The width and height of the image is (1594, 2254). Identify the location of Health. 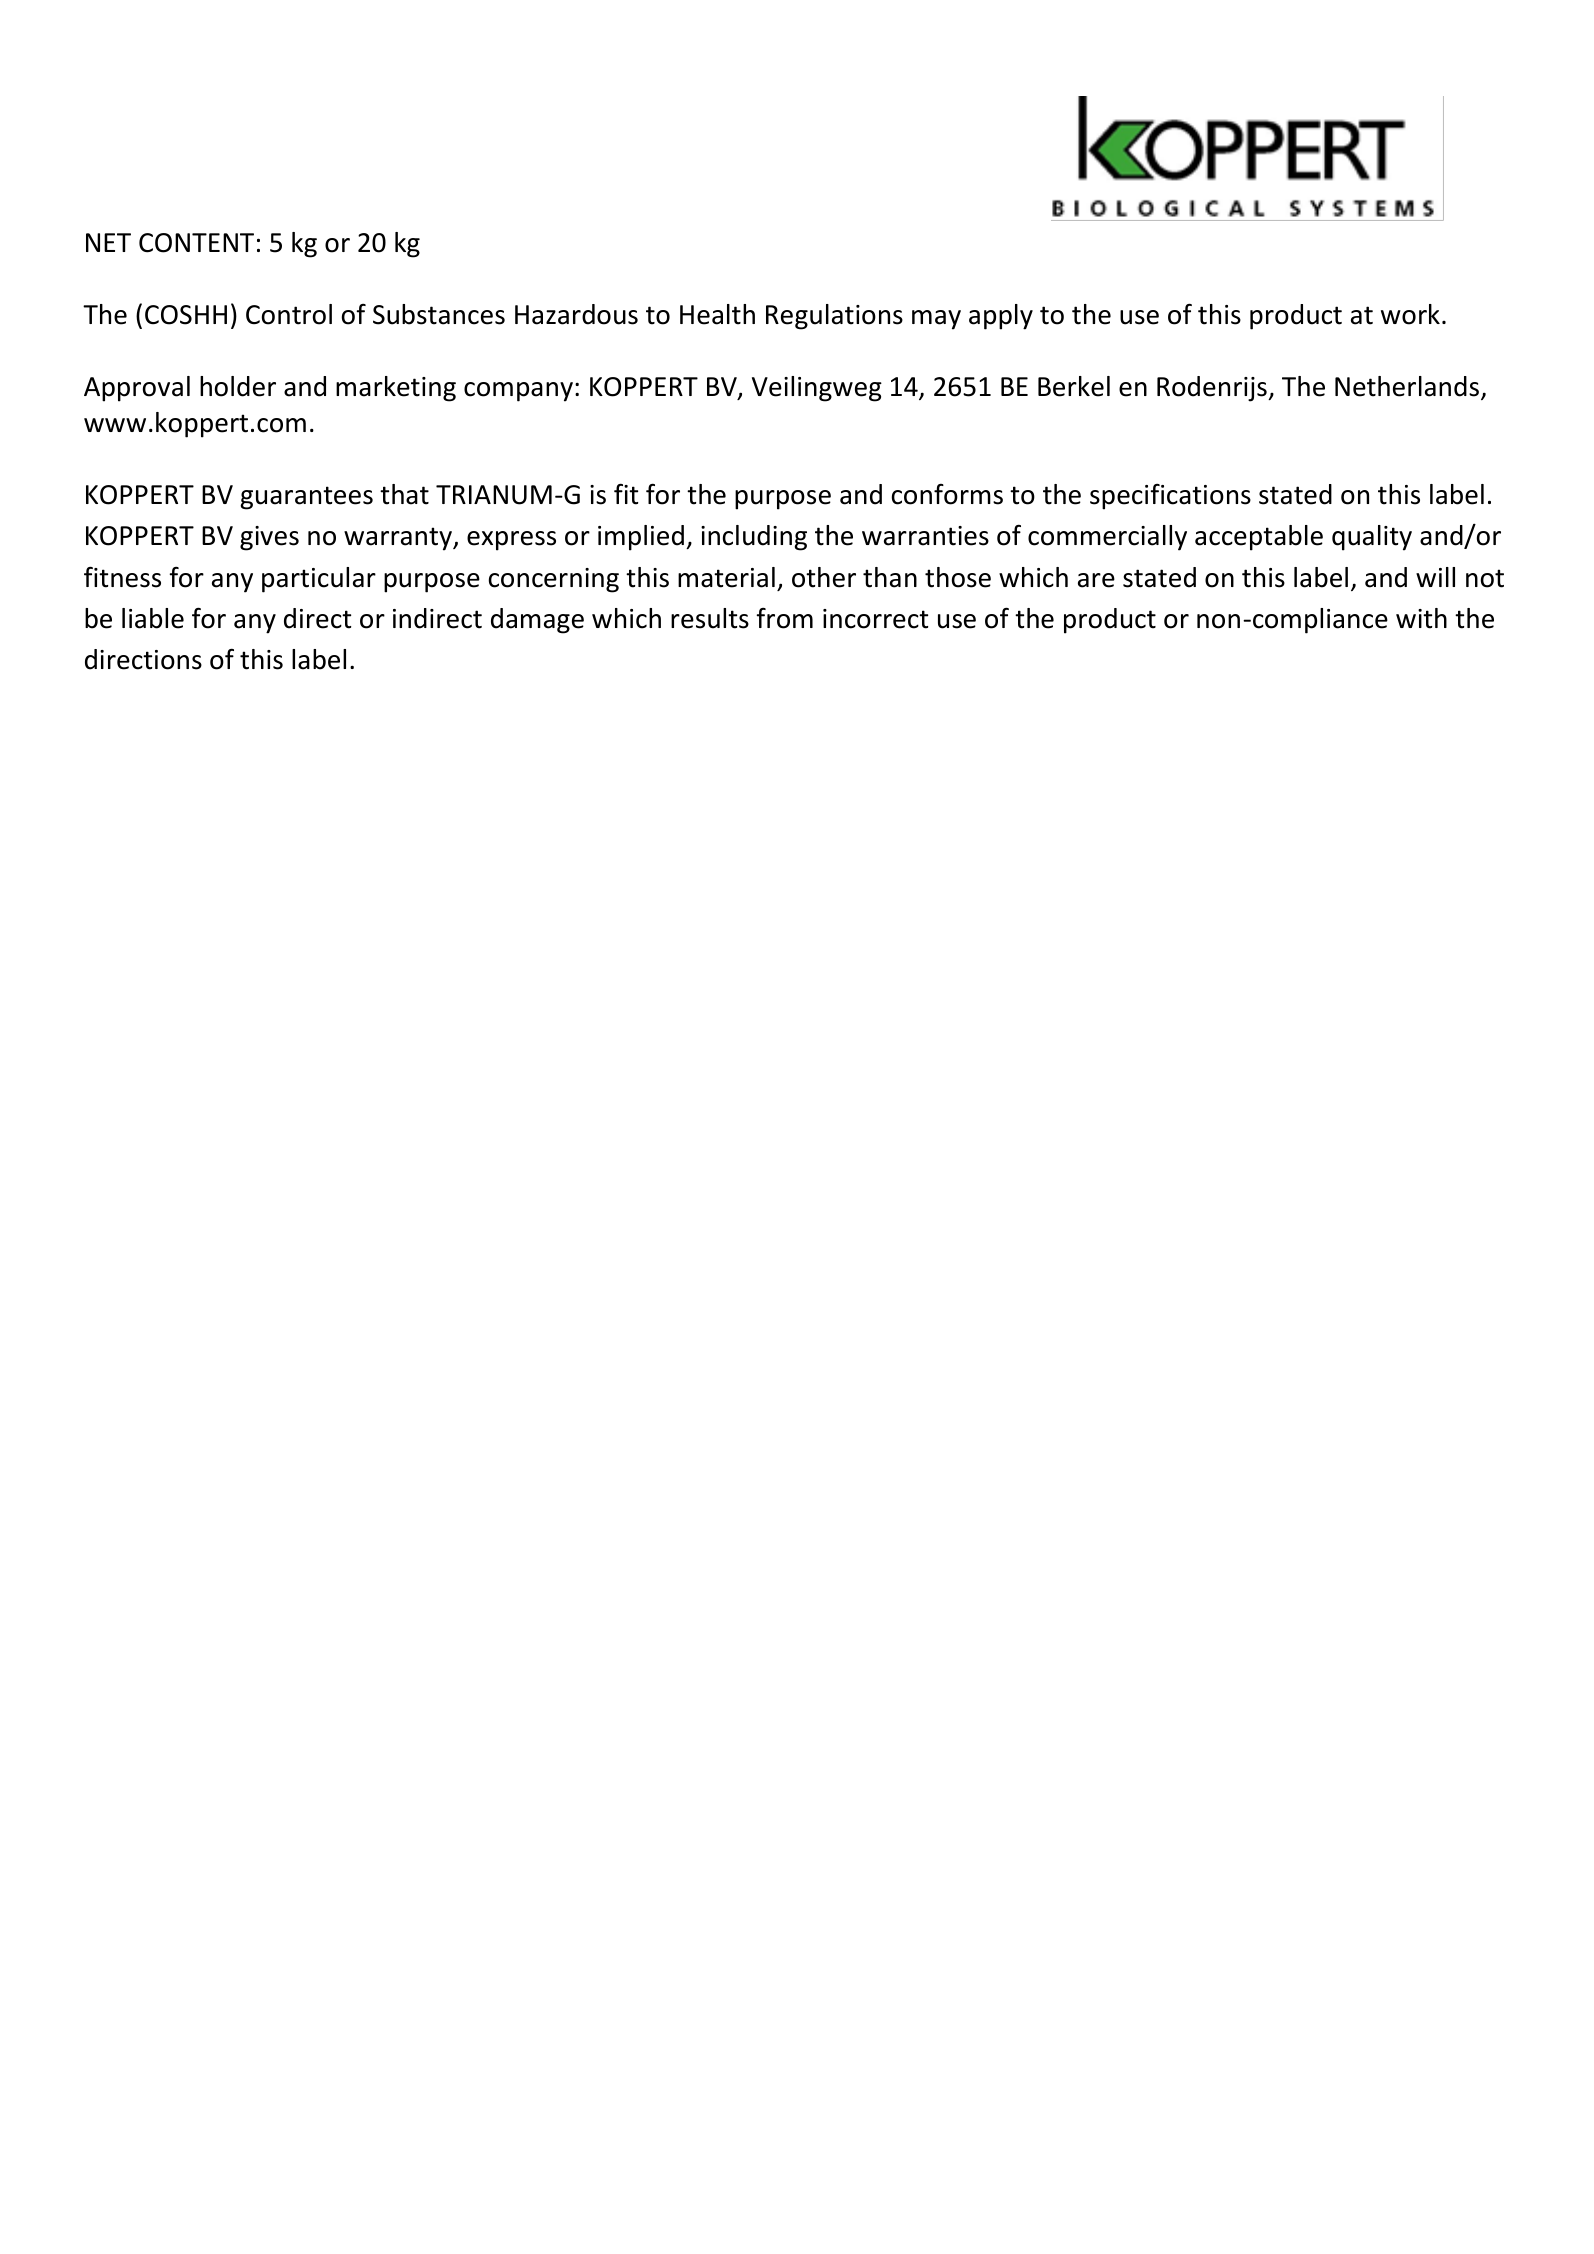
(717, 314).
